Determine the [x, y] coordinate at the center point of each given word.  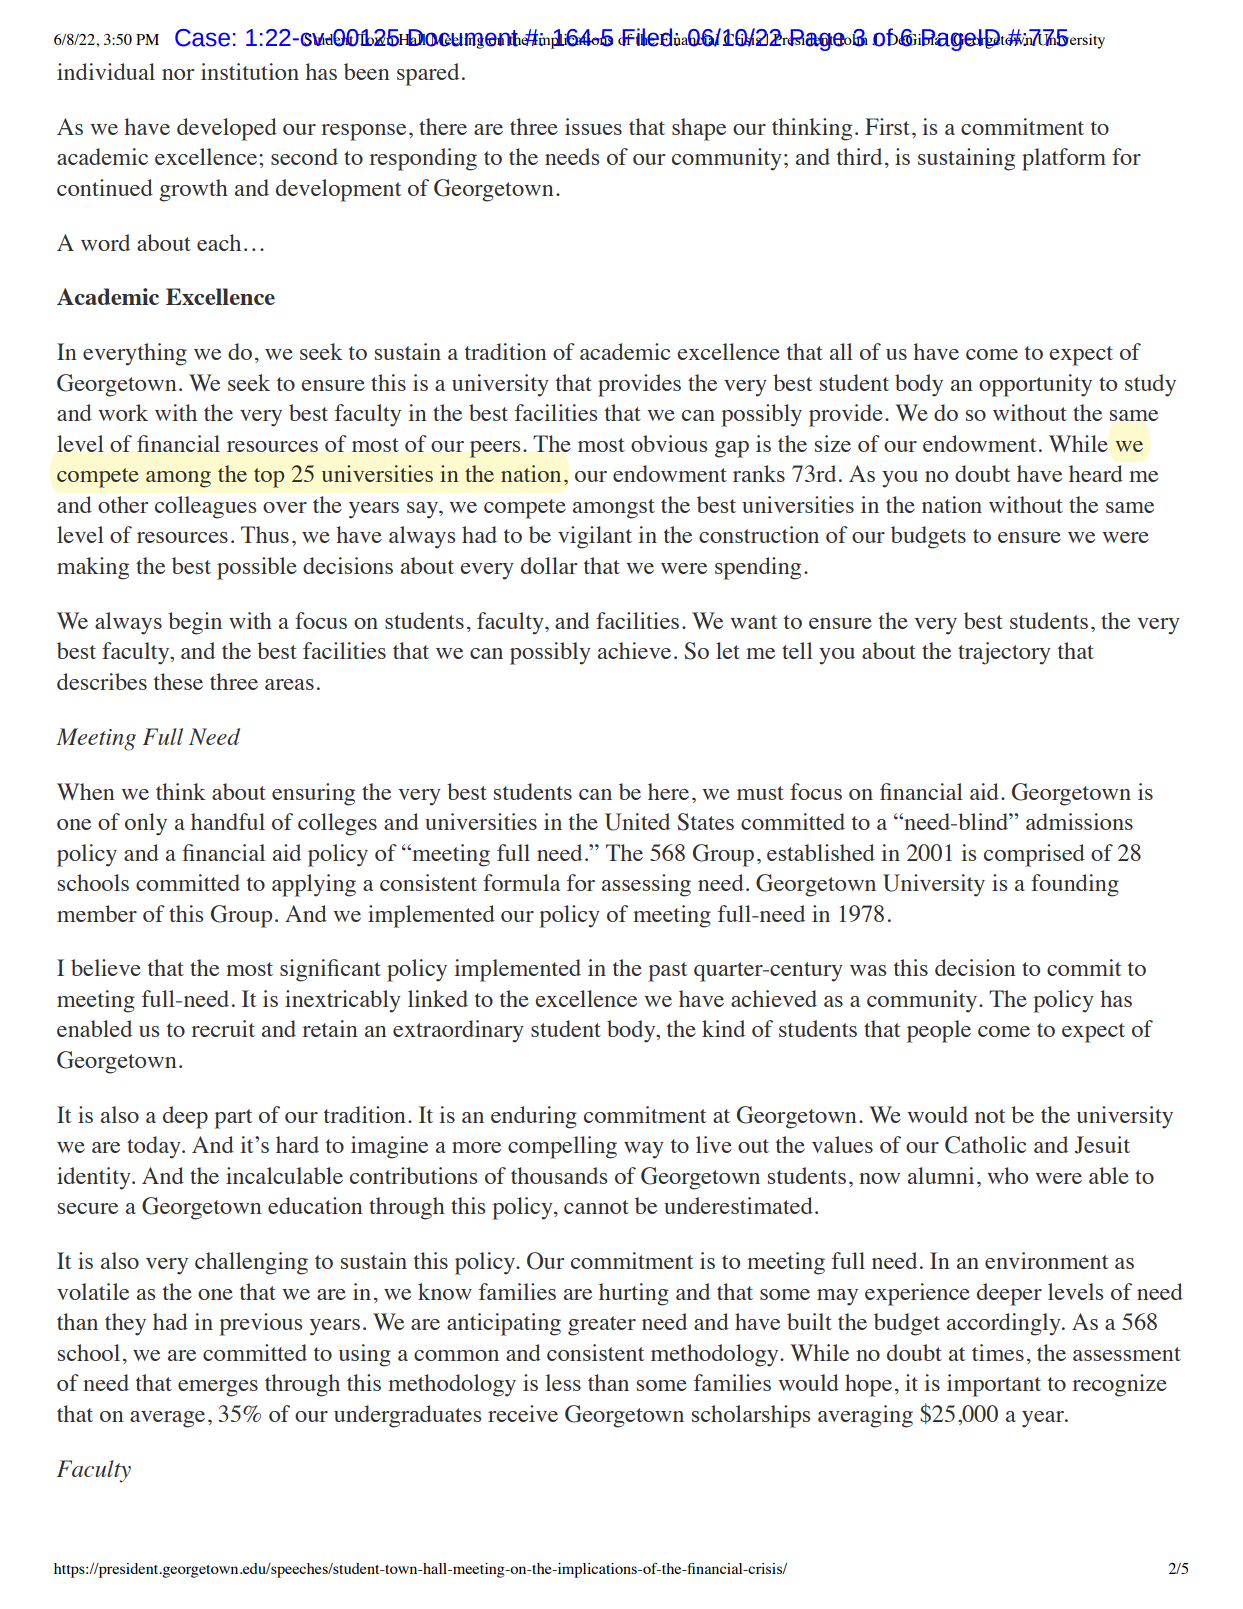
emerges [218, 1388]
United [637, 822]
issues [593, 126]
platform [1064, 159]
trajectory [1004, 653]
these [178, 681]
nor [178, 74]
